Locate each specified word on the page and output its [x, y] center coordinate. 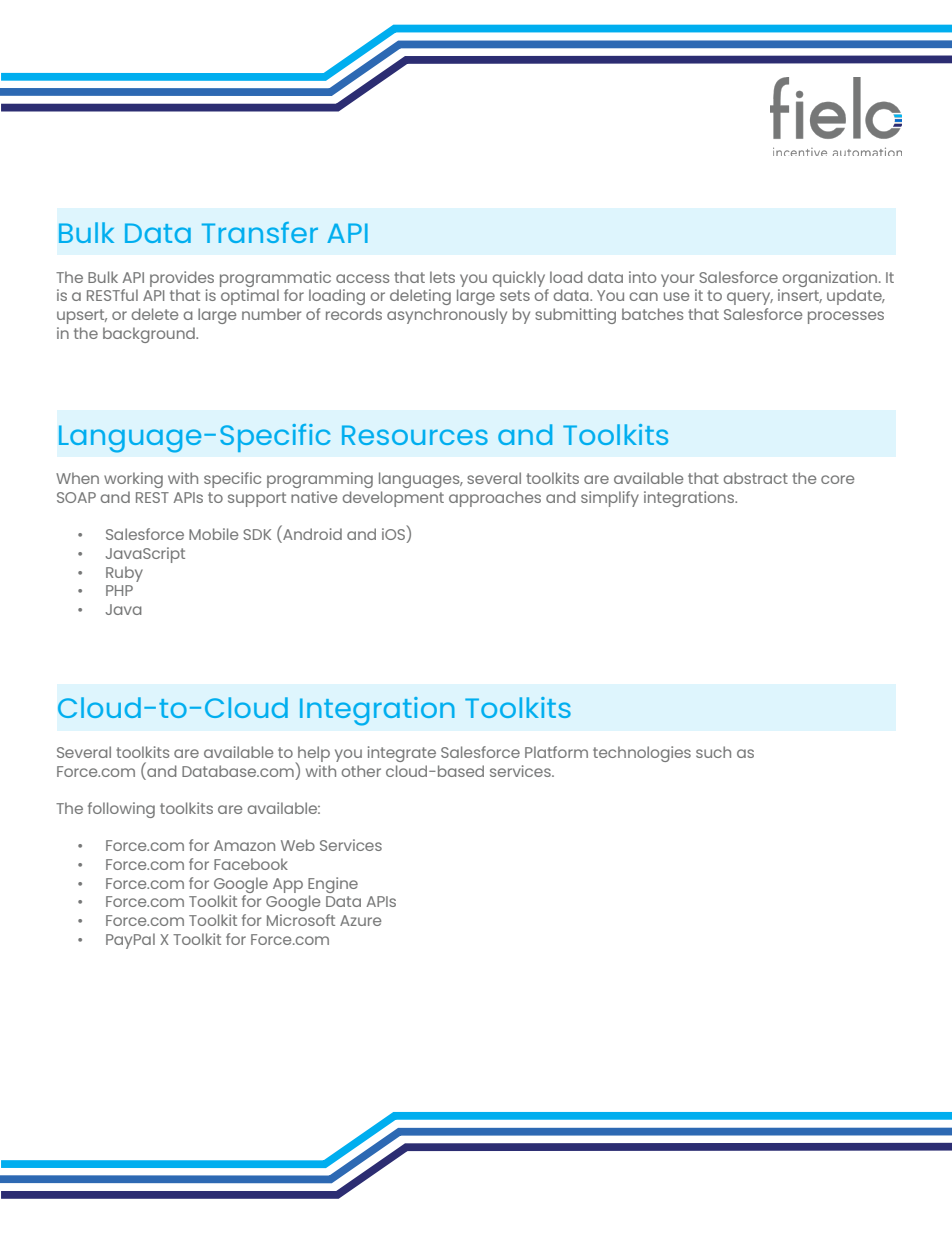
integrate [402, 754]
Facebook [251, 864]
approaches [495, 499]
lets [442, 277]
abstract [755, 478]
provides [182, 279]
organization [831, 279]
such [713, 752]
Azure [360, 920]
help [313, 755]
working [133, 480]
